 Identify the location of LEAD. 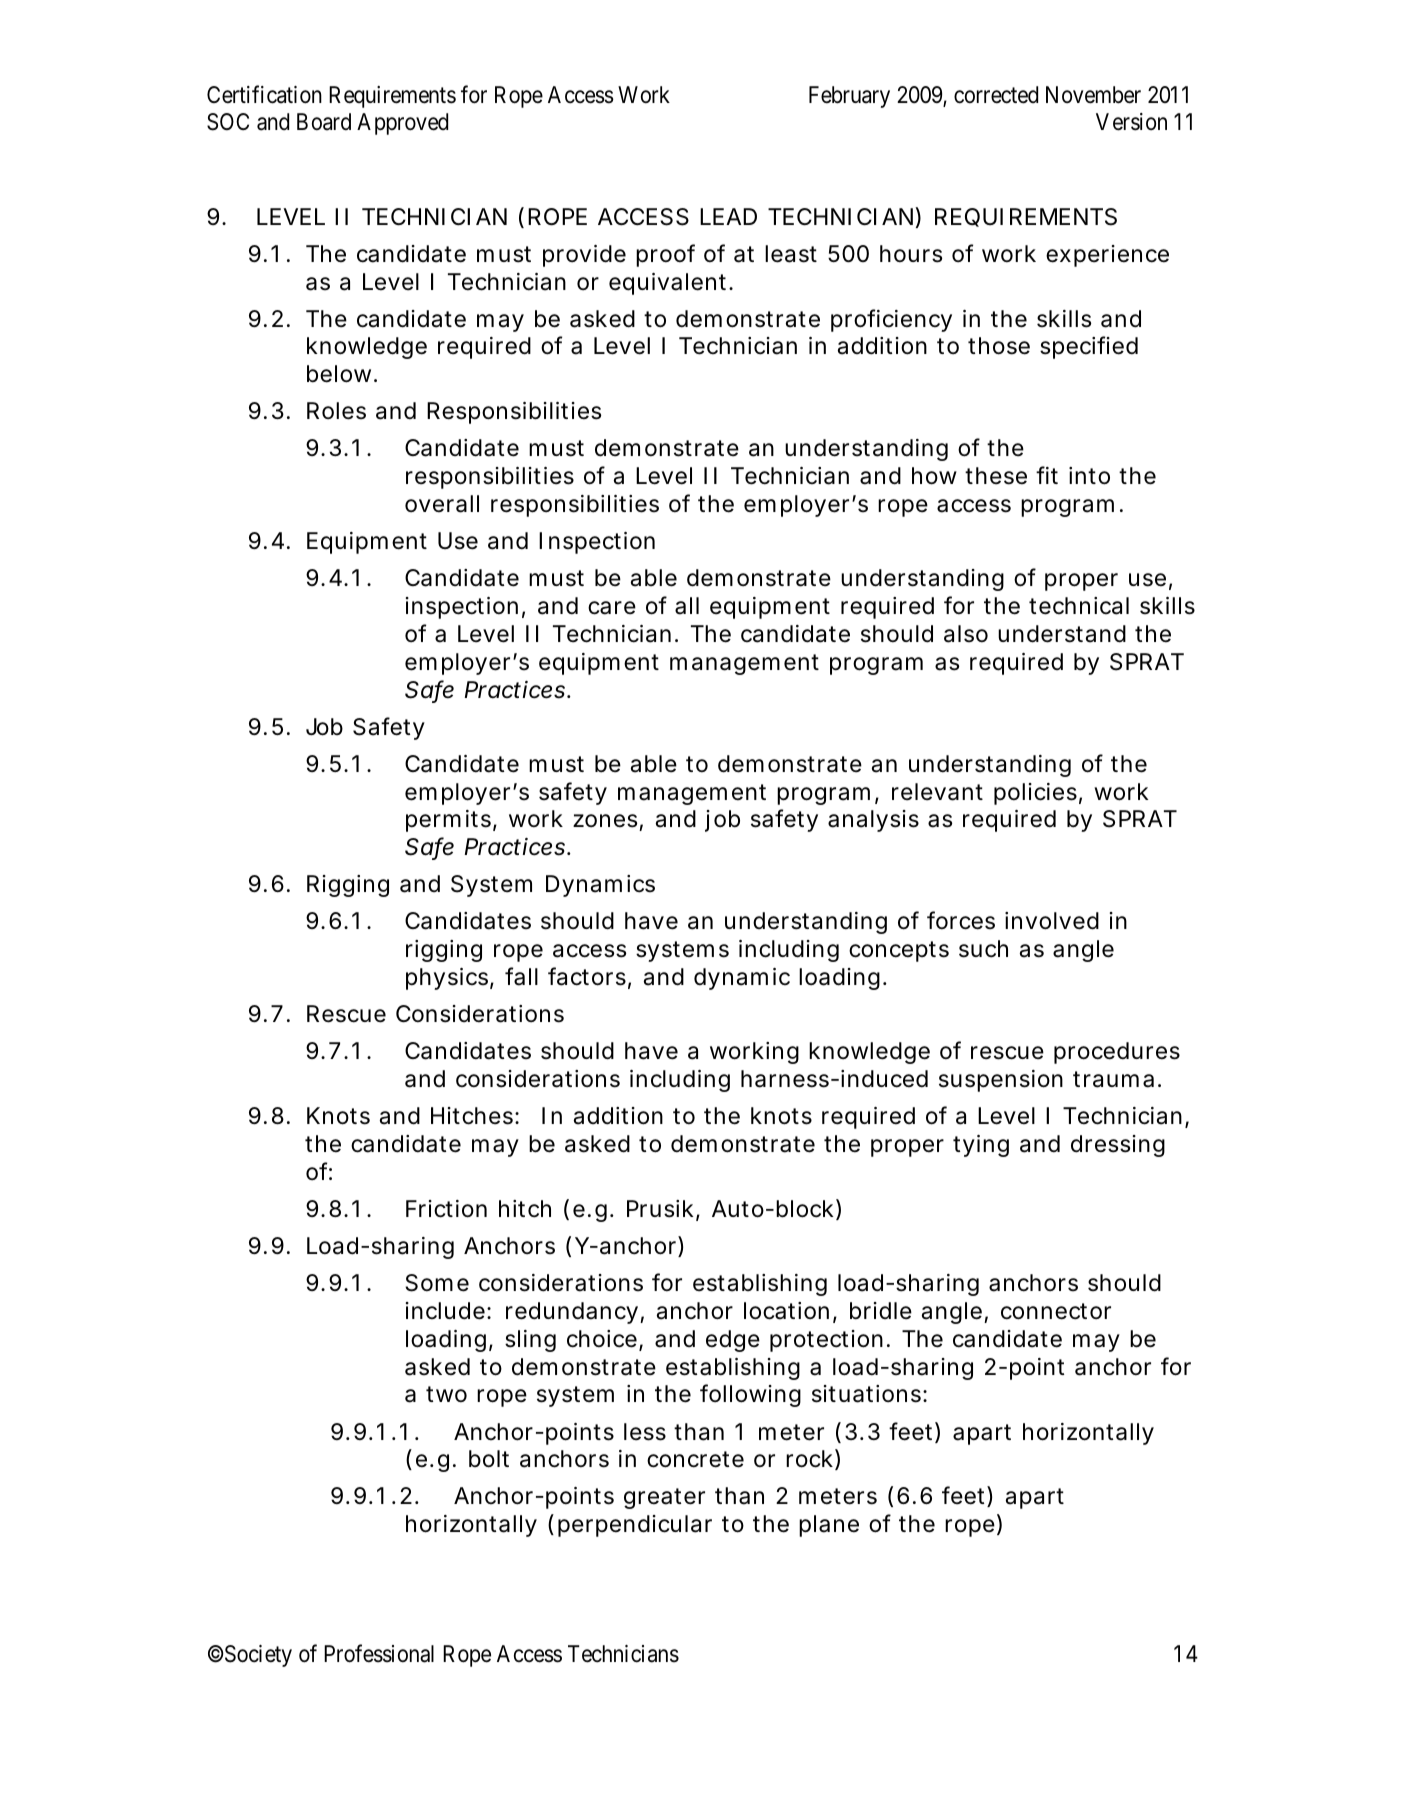
(728, 216).
